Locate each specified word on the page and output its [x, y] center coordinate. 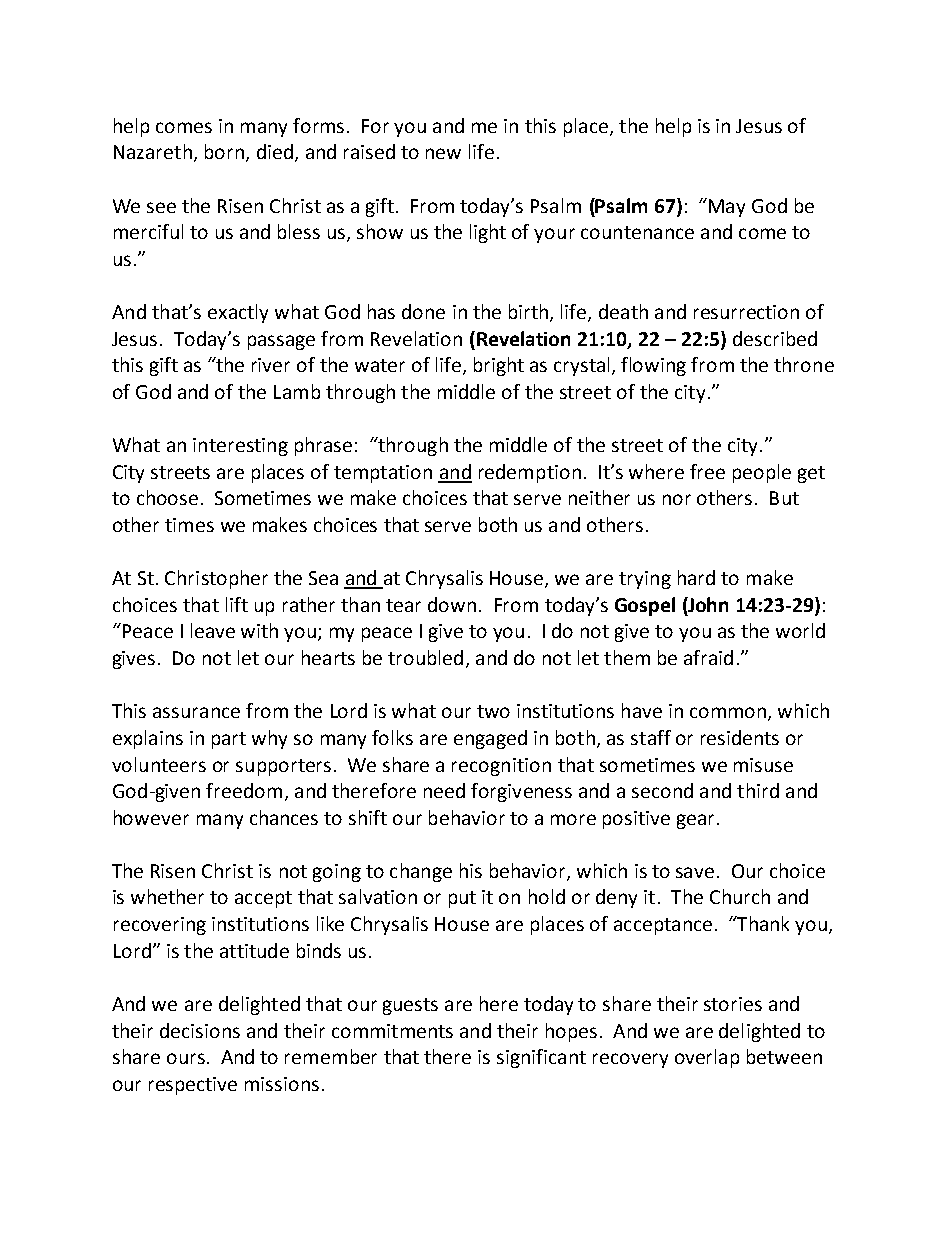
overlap [707, 1058]
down [452, 604]
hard [696, 577]
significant [541, 1058]
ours [186, 1058]
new [443, 153]
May [727, 208]
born [224, 151]
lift [237, 604]
